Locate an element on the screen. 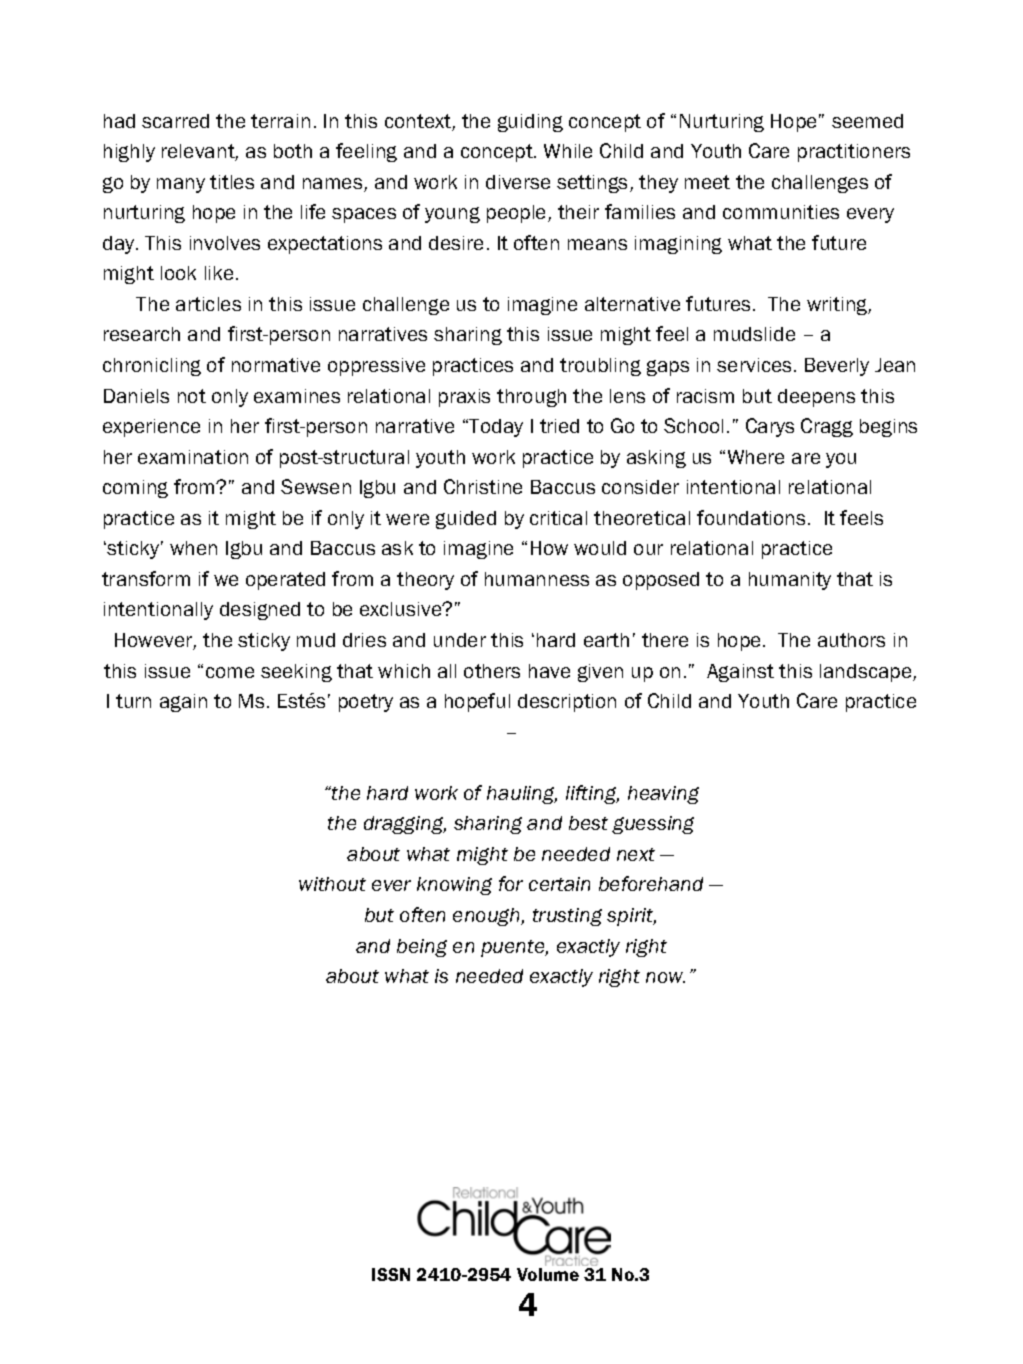 The image size is (1023, 1364). ISSN is located at coordinates (391, 1274).
